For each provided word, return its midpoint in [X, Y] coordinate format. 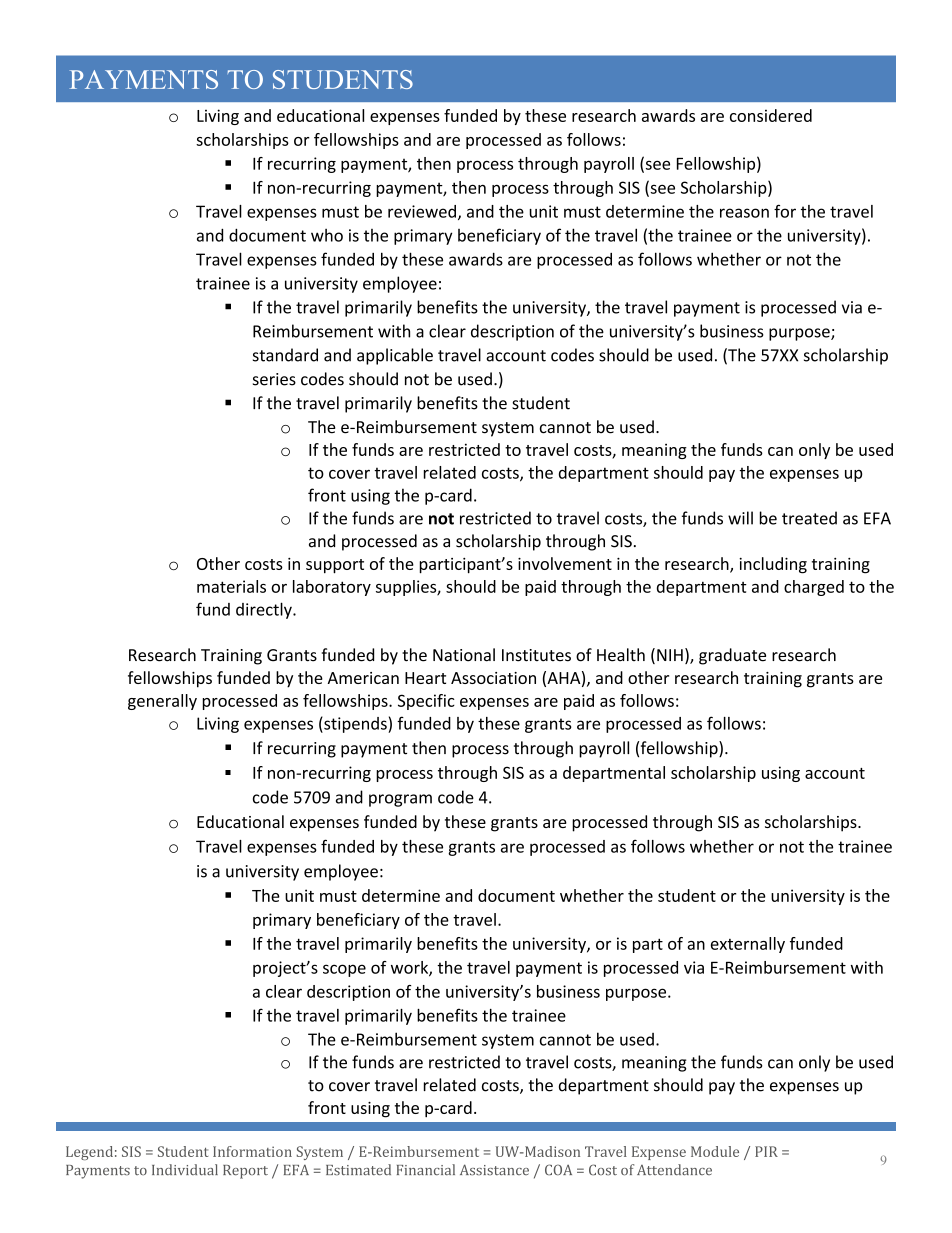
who [327, 235]
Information [252, 1151]
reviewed [422, 211]
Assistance [494, 1170]
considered [771, 115]
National [464, 655]
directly [265, 610]
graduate [732, 656]
